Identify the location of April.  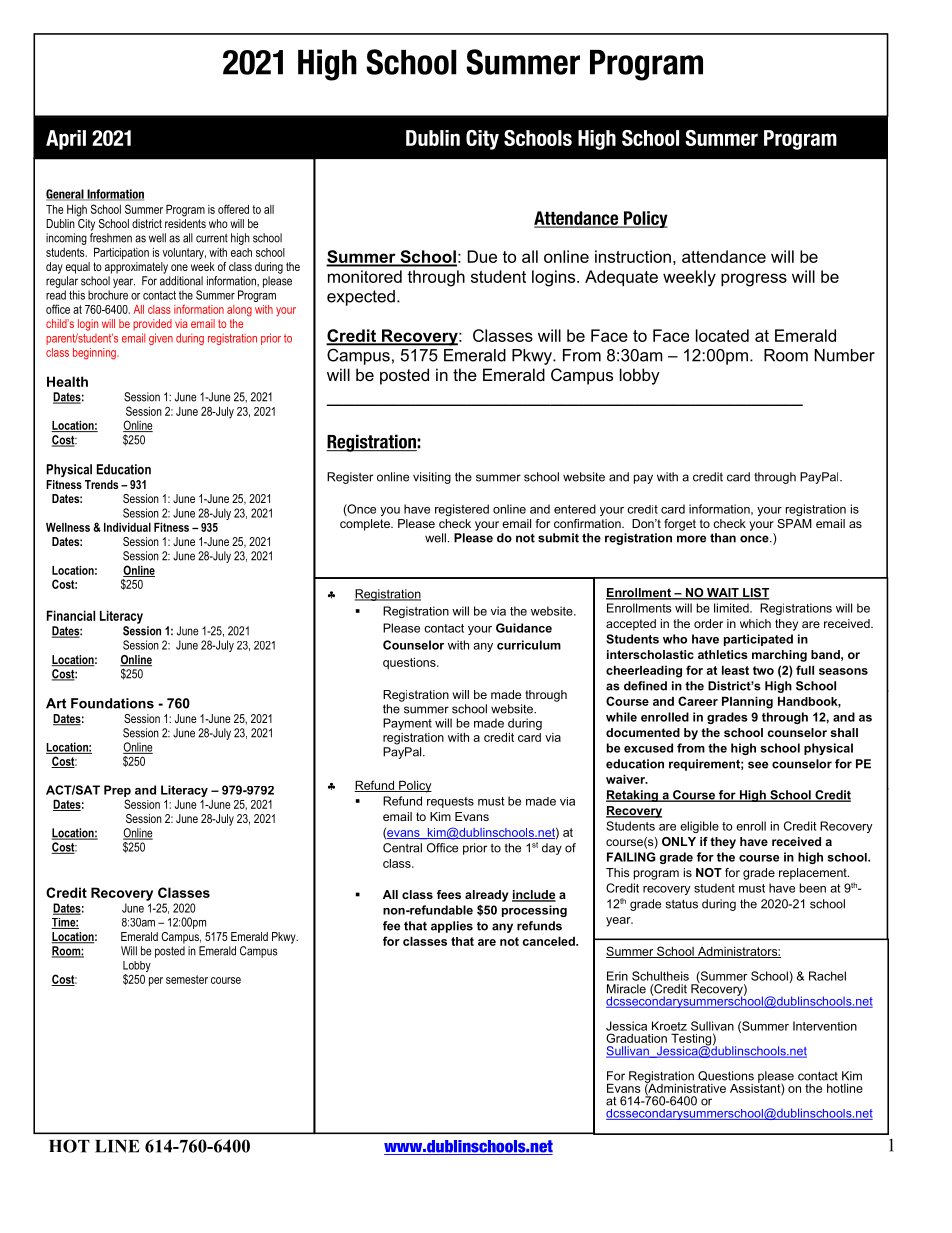
(66, 140).
